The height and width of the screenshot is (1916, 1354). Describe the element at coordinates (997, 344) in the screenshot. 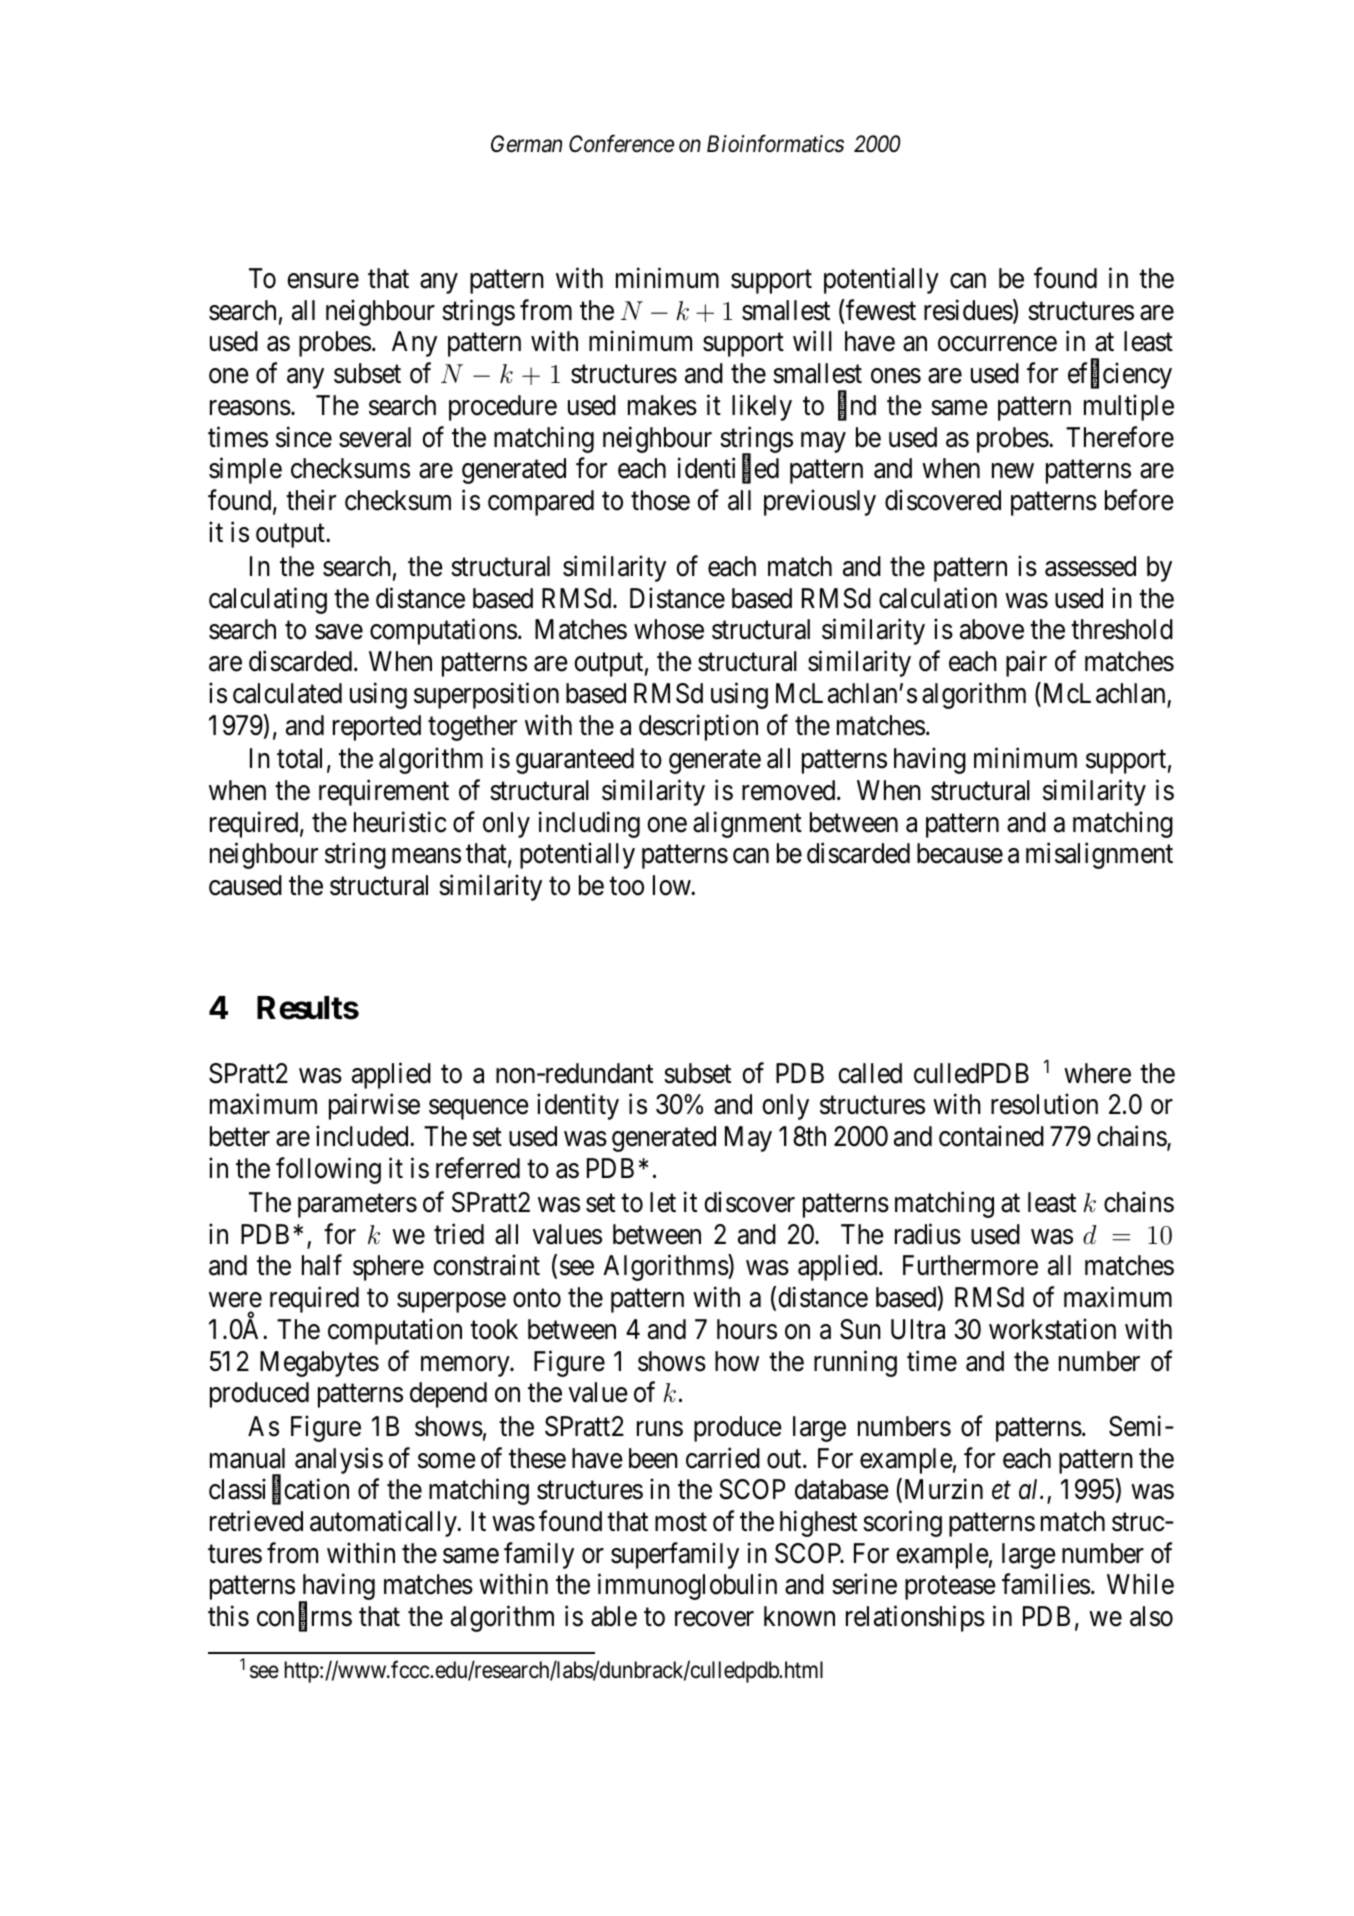

I see `occurrence` at that location.
